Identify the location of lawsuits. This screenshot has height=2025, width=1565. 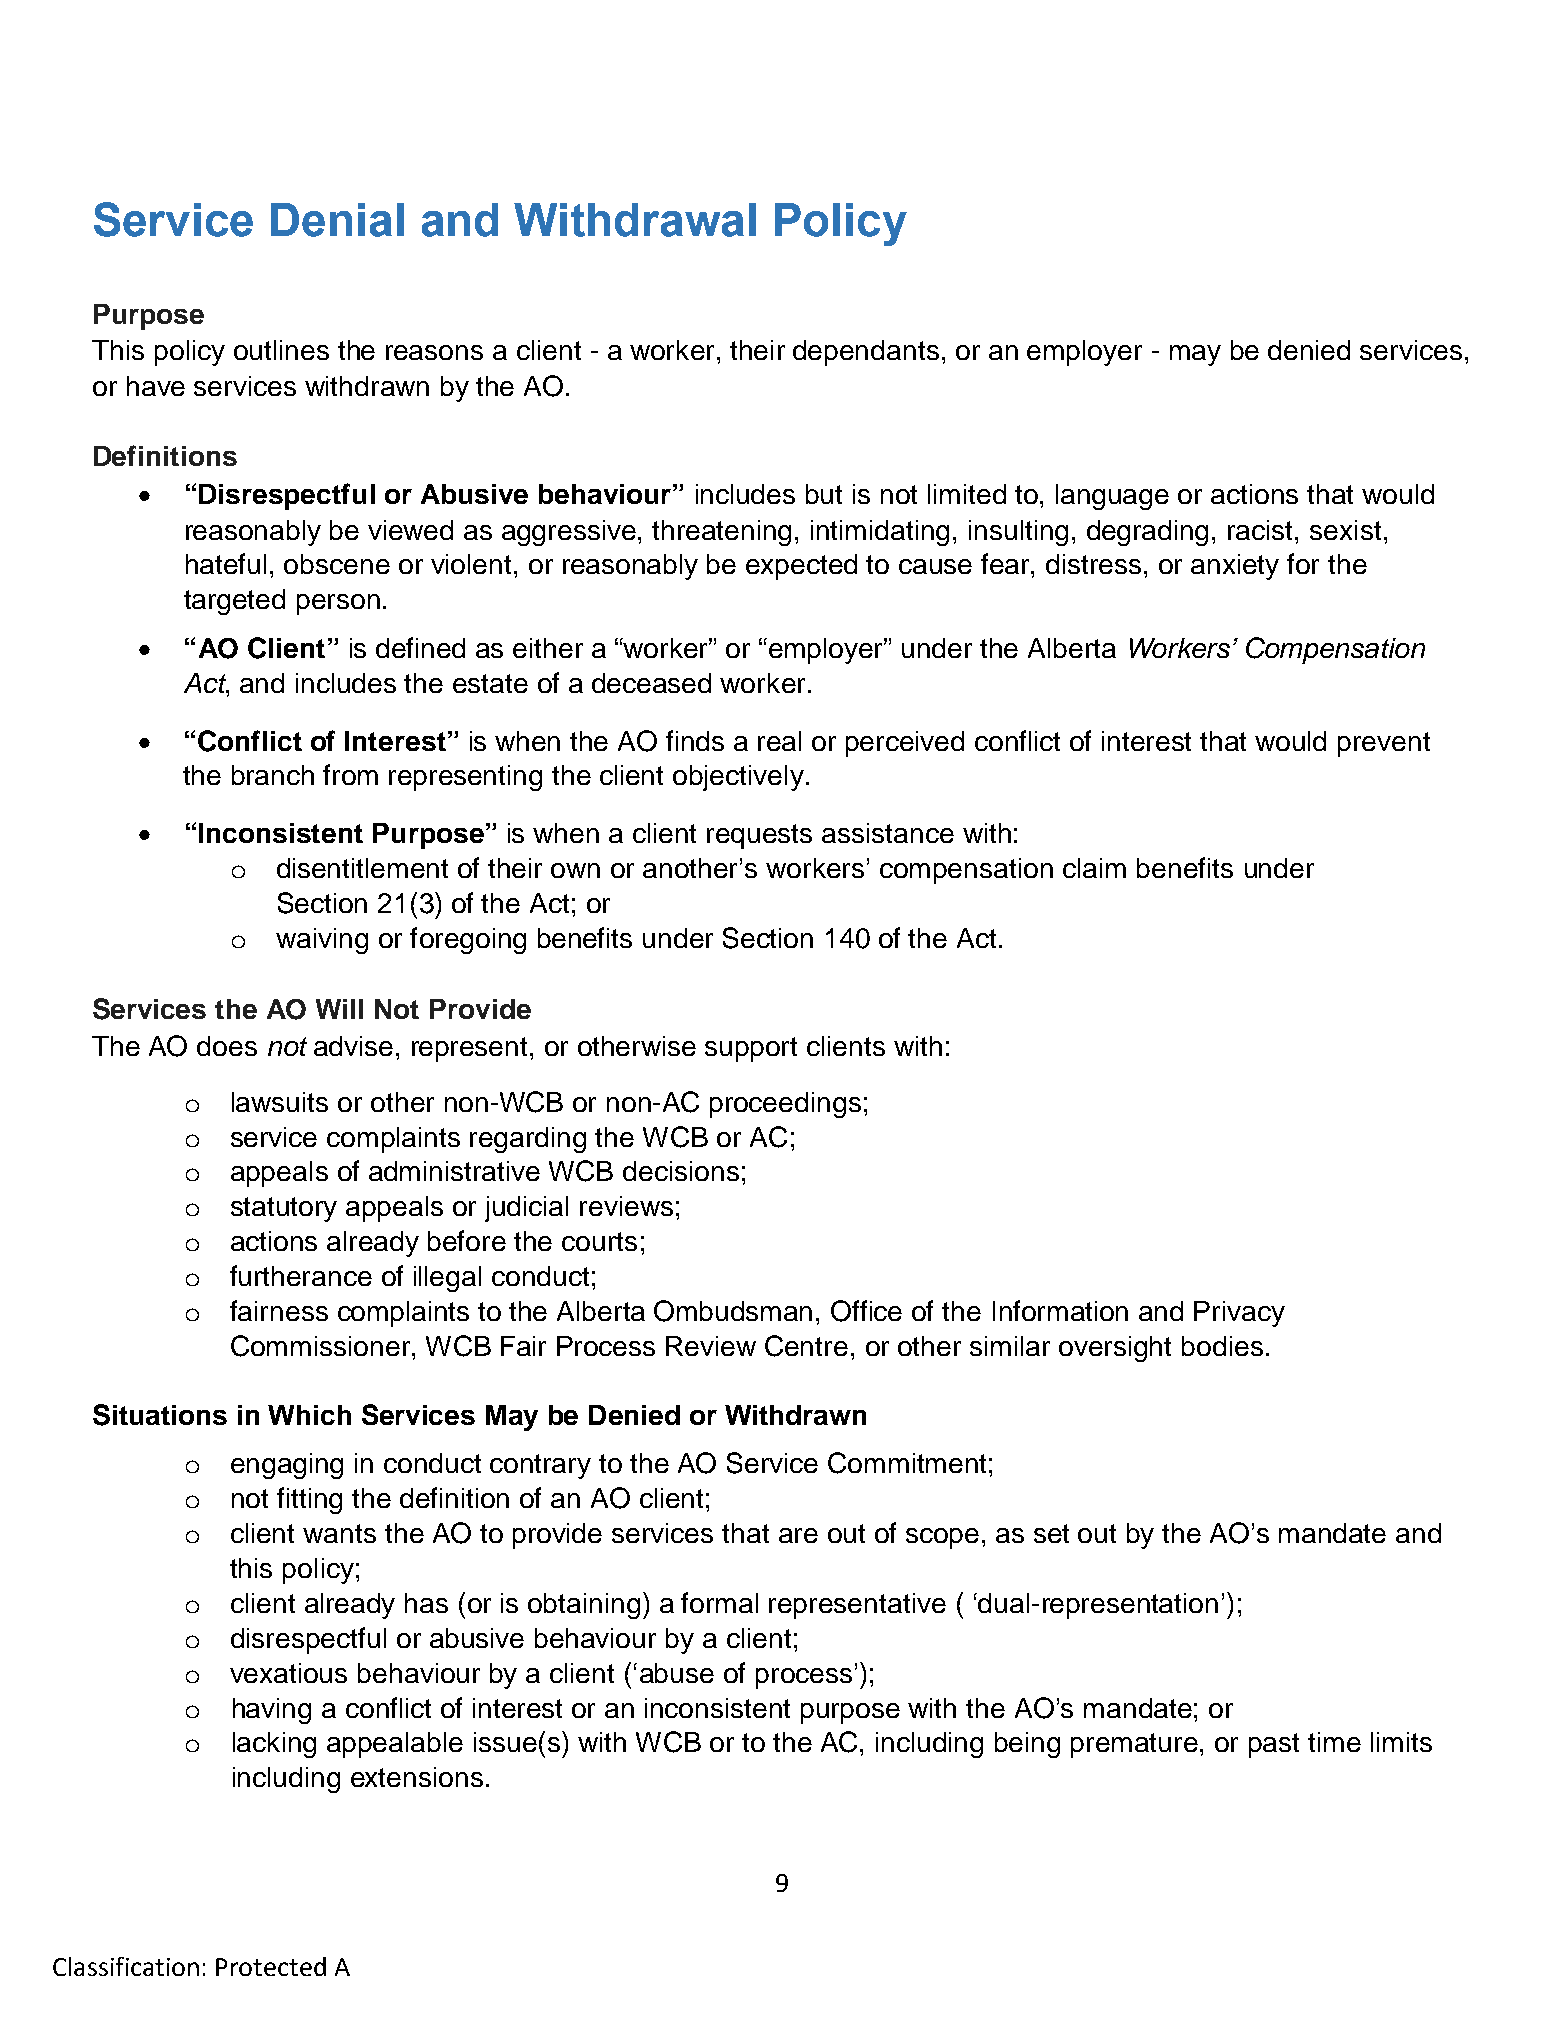
(280, 1102).
